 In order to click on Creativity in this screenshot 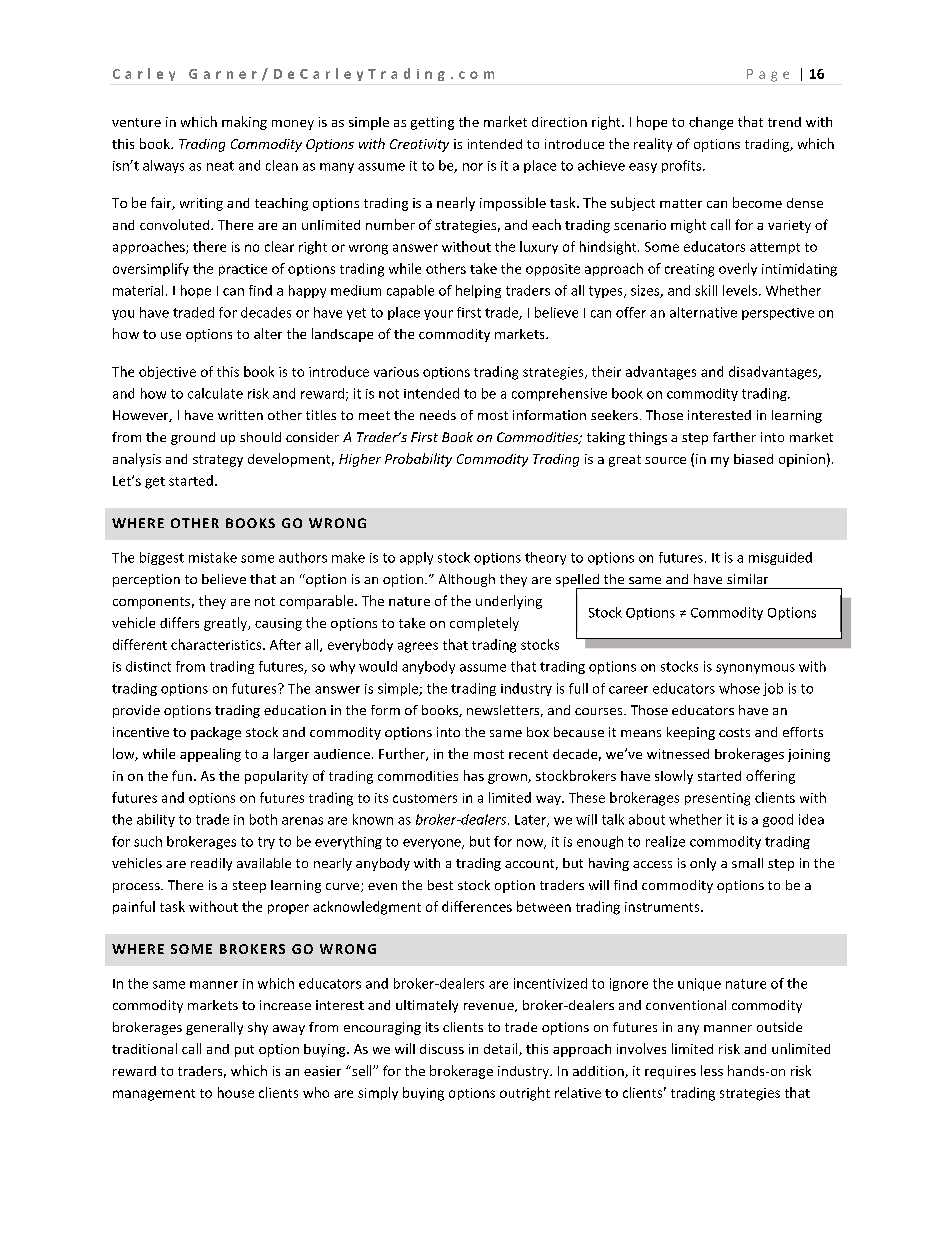, I will do `click(419, 145)`.
